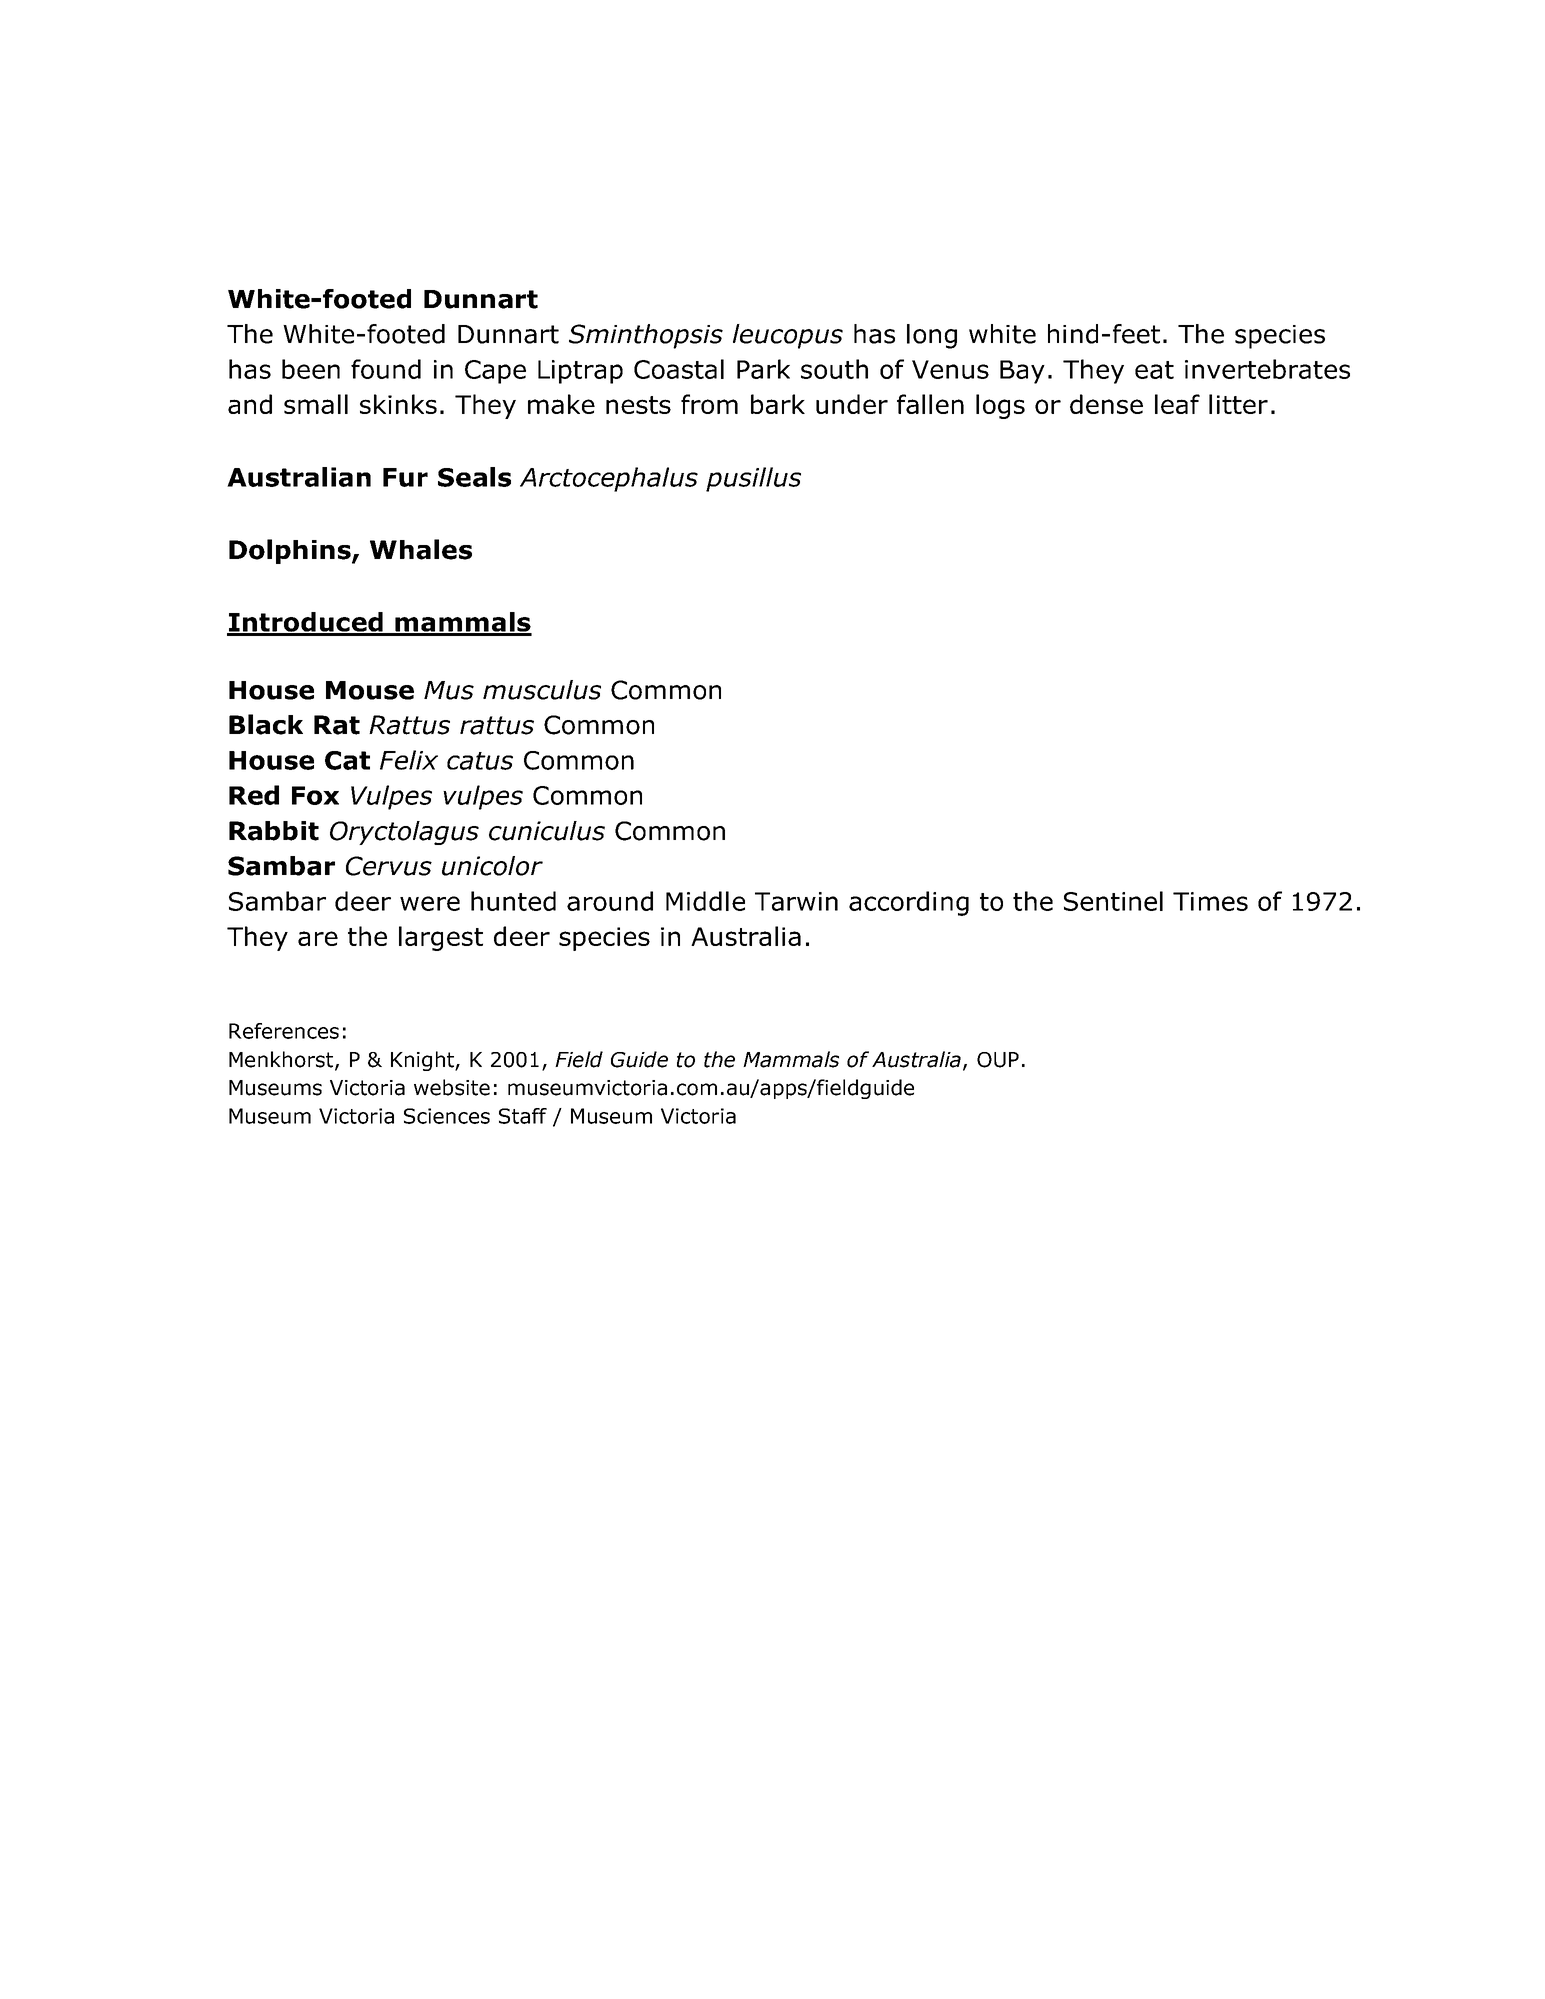  I want to click on eat, so click(1154, 370).
